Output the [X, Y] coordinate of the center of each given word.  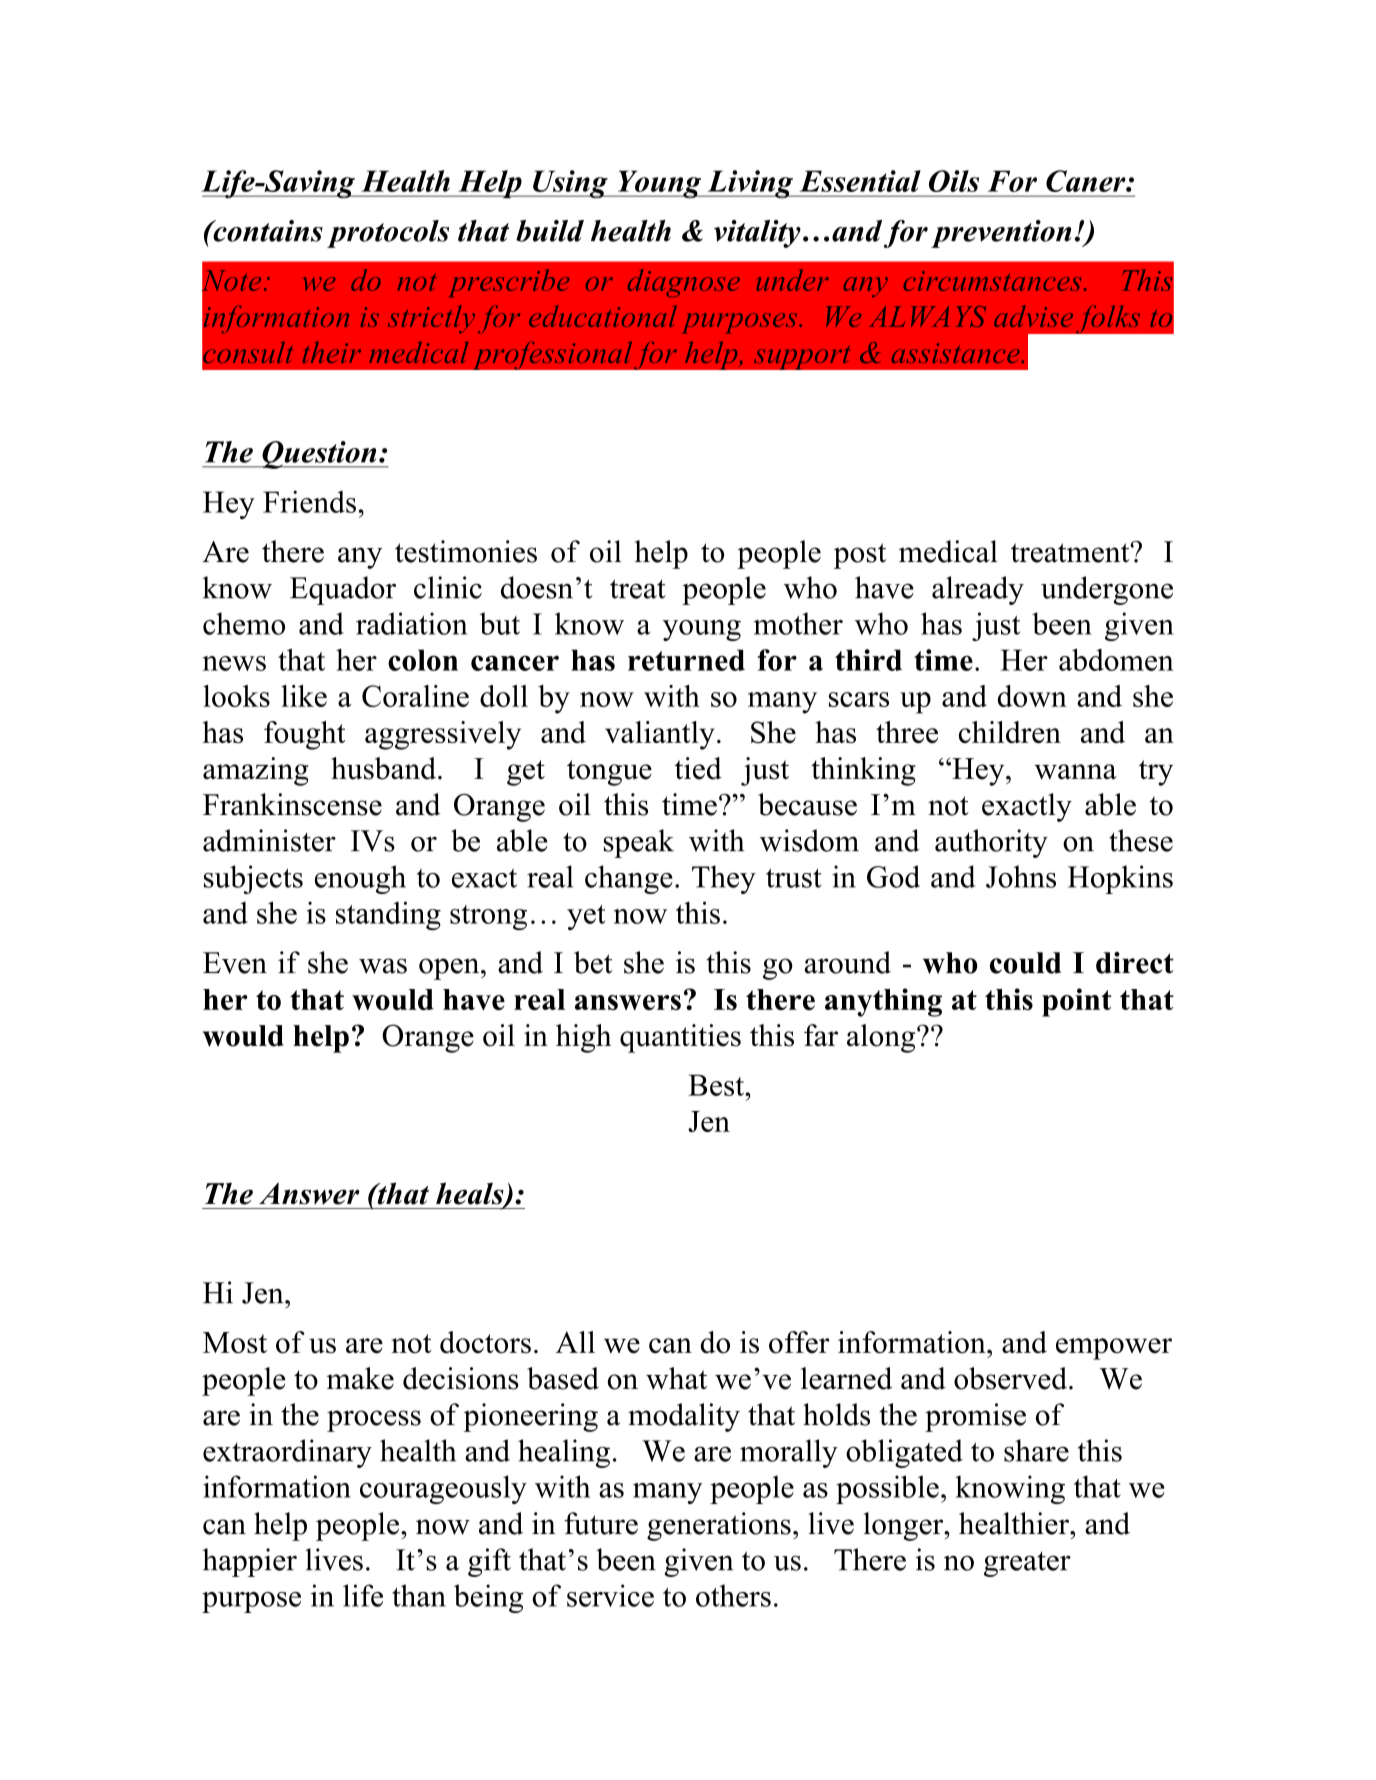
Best [717, 1085]
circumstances [992, 281]
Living [750, 184]
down [1032, 696]
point [1077, 1002]
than [419, 1595]
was [383, 966]
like [304, 696]
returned [686, 660]
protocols [388, 234]
